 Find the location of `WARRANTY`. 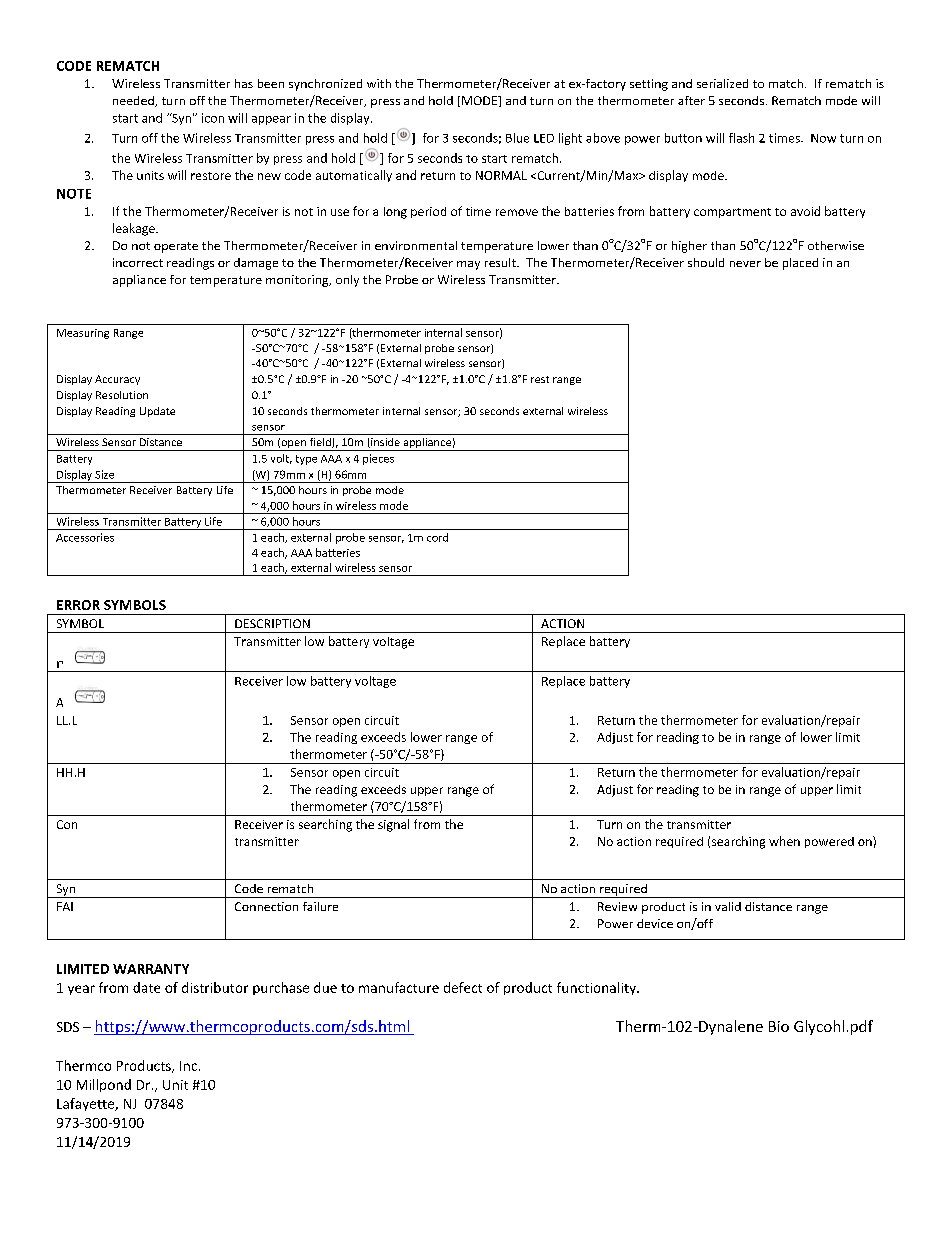

WARRANTY is located at coordinates (151, 969).
